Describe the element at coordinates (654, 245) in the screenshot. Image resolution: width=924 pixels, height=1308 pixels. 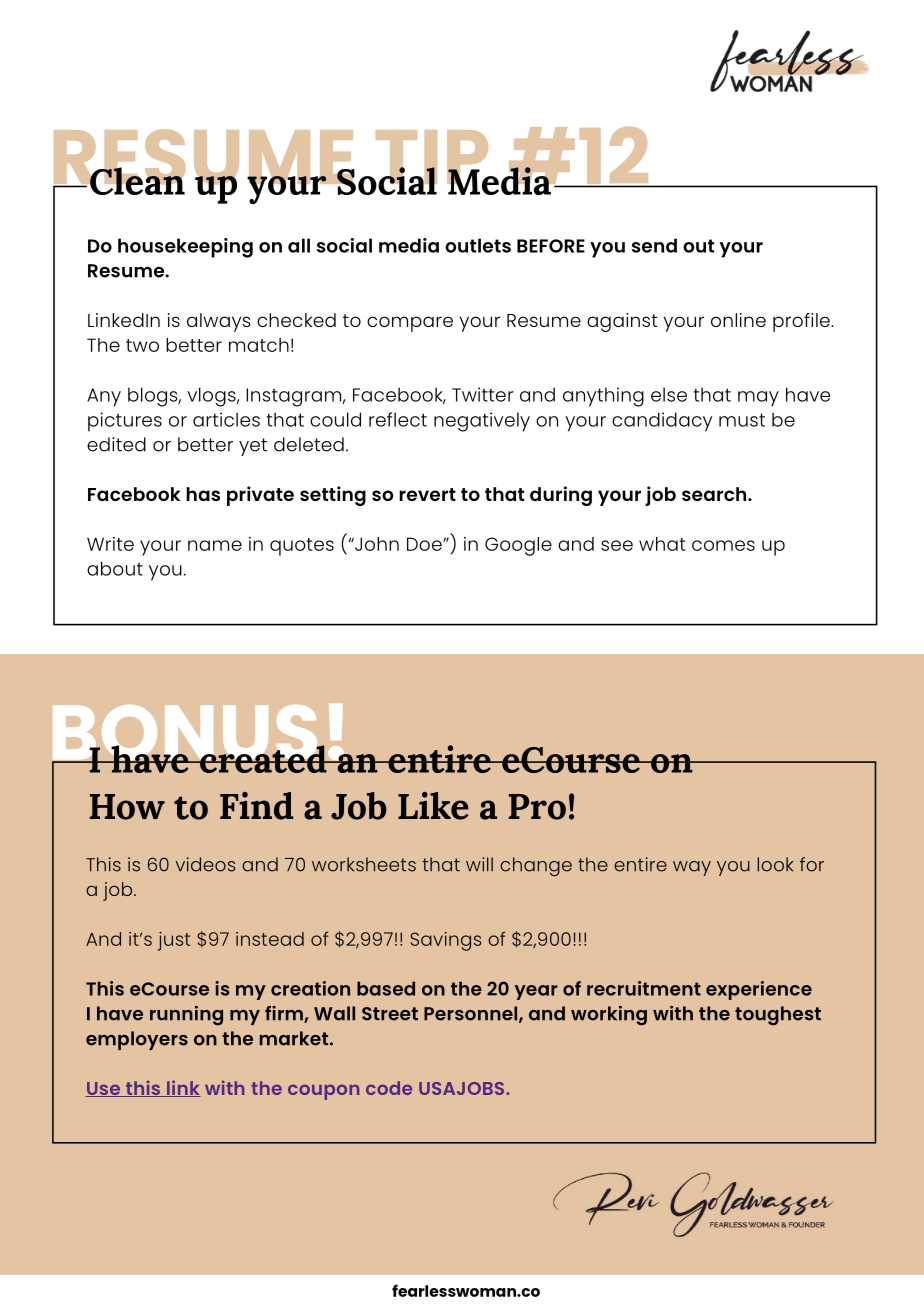
I see `send` at that location.
